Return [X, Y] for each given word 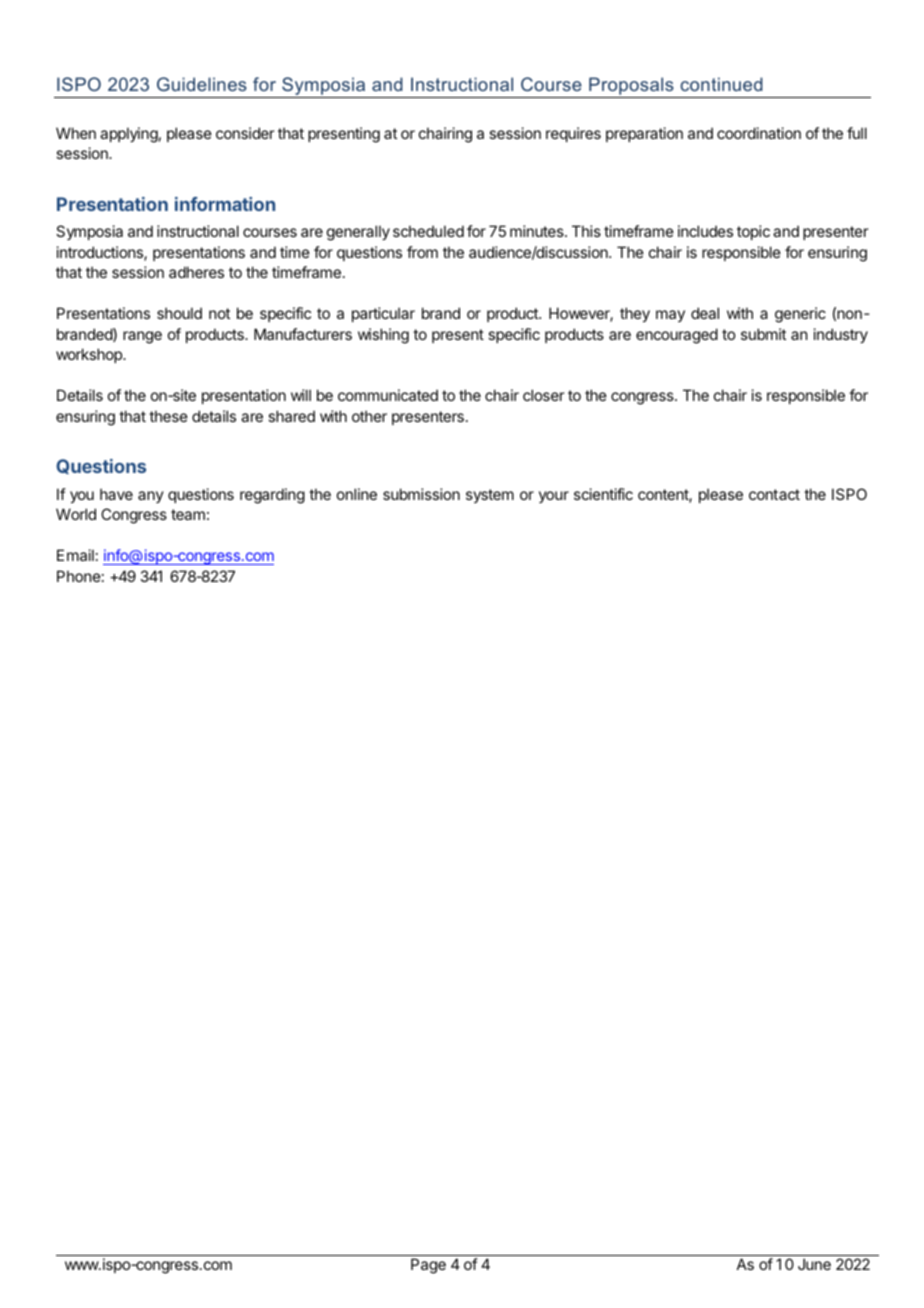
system [490, 496]
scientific [603, 494]
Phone [79, 576]
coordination [759, 133]
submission [421, 494]
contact [774, 494]
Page [428, 1266]
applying [129, 135]
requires [573, 134]
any [151, 497]
